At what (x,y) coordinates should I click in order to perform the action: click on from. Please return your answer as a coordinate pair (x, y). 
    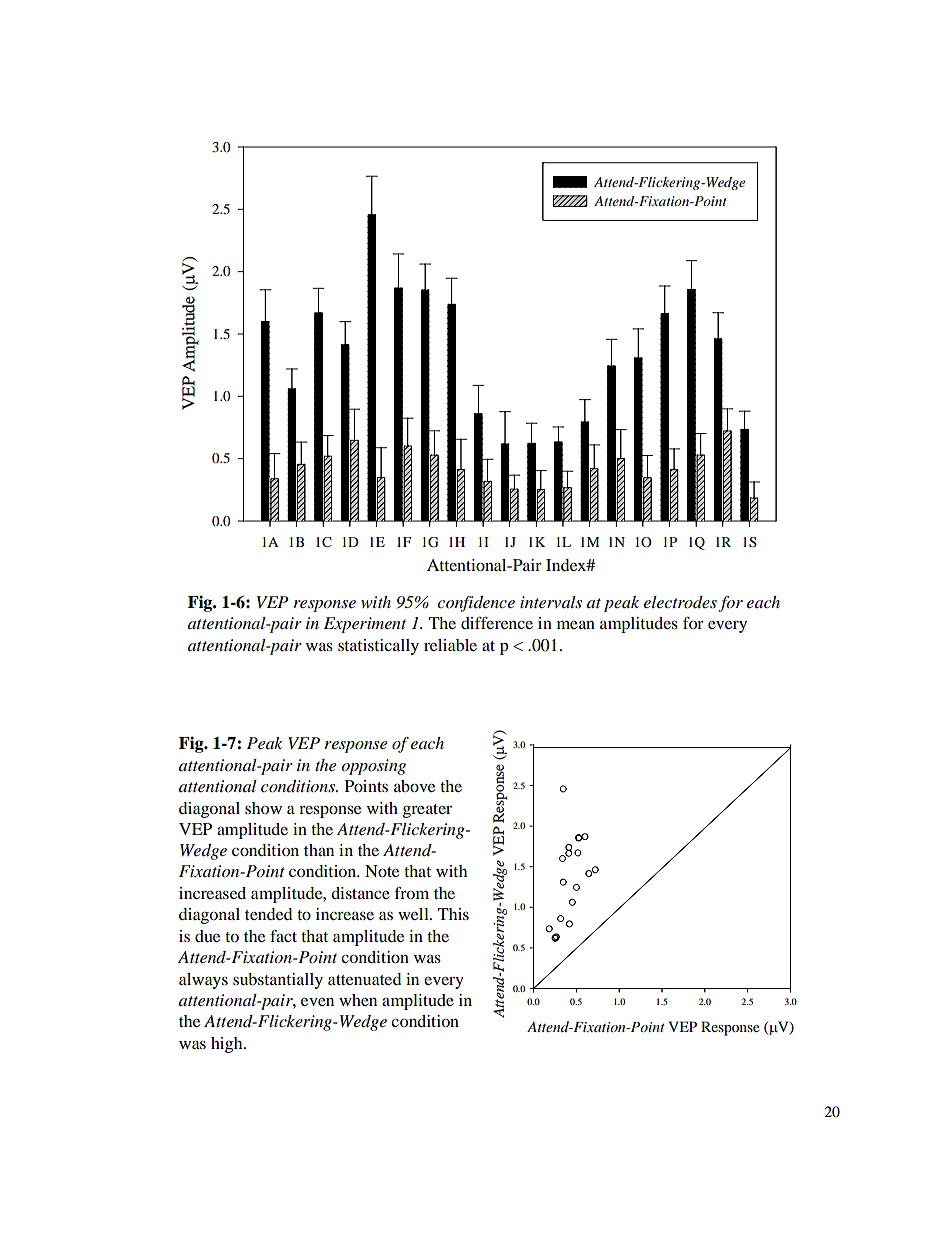
    Looking at the image, I should click on (411, 893).
